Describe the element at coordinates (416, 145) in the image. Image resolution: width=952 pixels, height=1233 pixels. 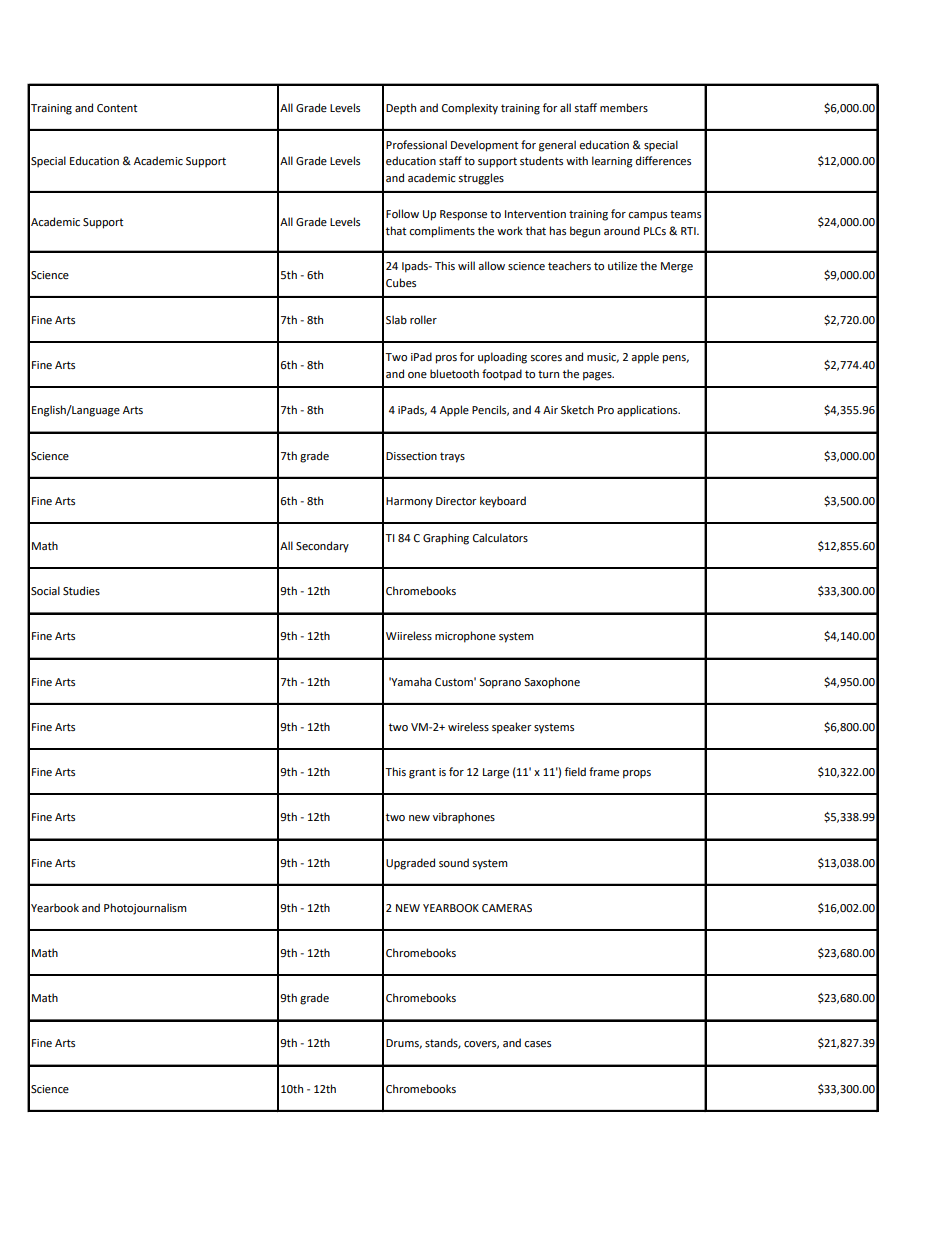
I see `Professional` at that location.
